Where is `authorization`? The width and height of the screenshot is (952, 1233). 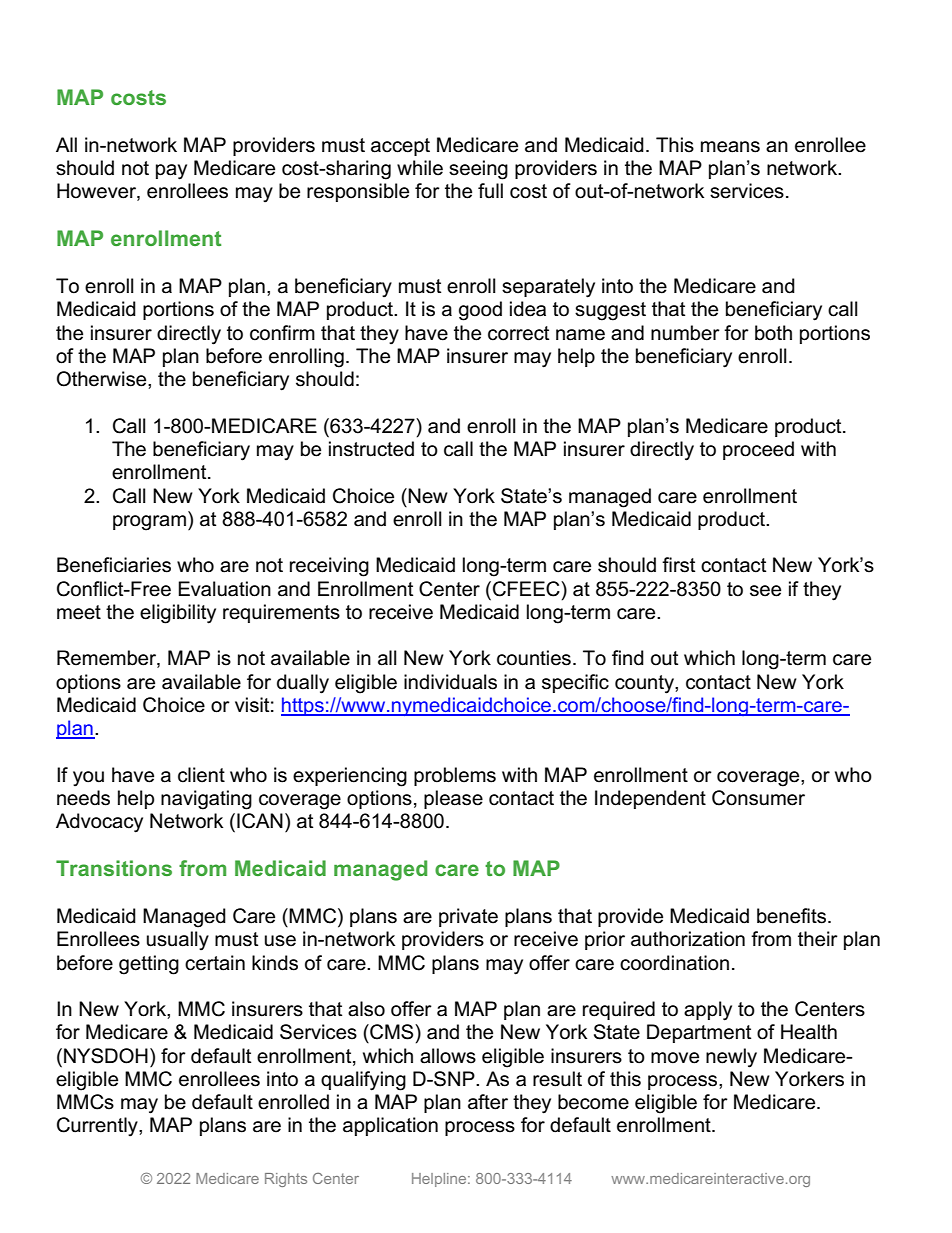
authorization is located at coordinates (688, 939).
